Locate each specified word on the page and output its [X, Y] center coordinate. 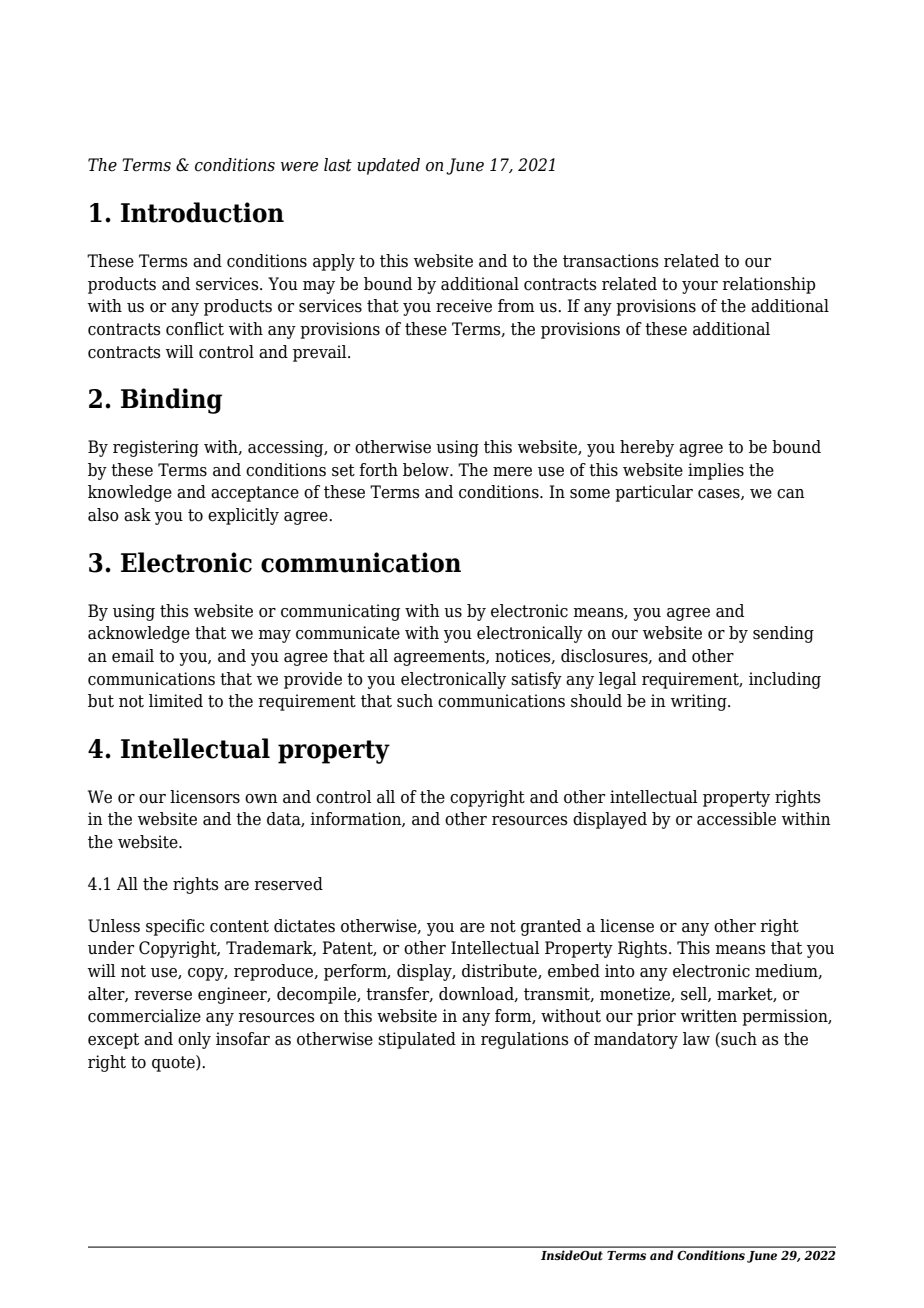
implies [716, 471]
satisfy [536, 680]
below [427, 470]
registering [156, 448]
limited [176, 701]
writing [700, 702]
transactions [611, 261]
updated [388, 166]
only [194, 1040]
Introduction [202, 212]
